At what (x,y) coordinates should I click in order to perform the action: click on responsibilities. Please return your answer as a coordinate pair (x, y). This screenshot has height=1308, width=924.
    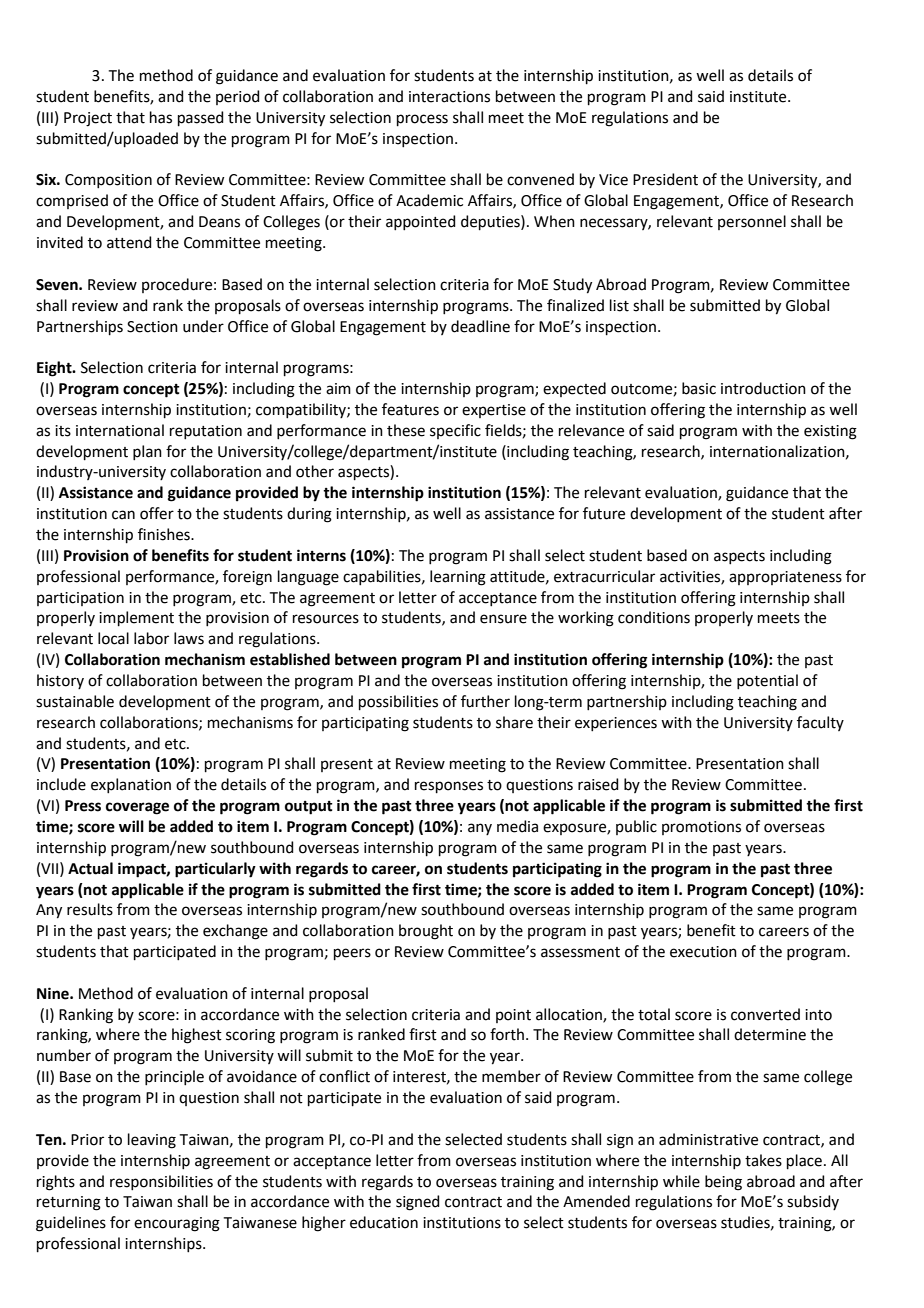
    Looking at the image, I should click on (161, 1182).
